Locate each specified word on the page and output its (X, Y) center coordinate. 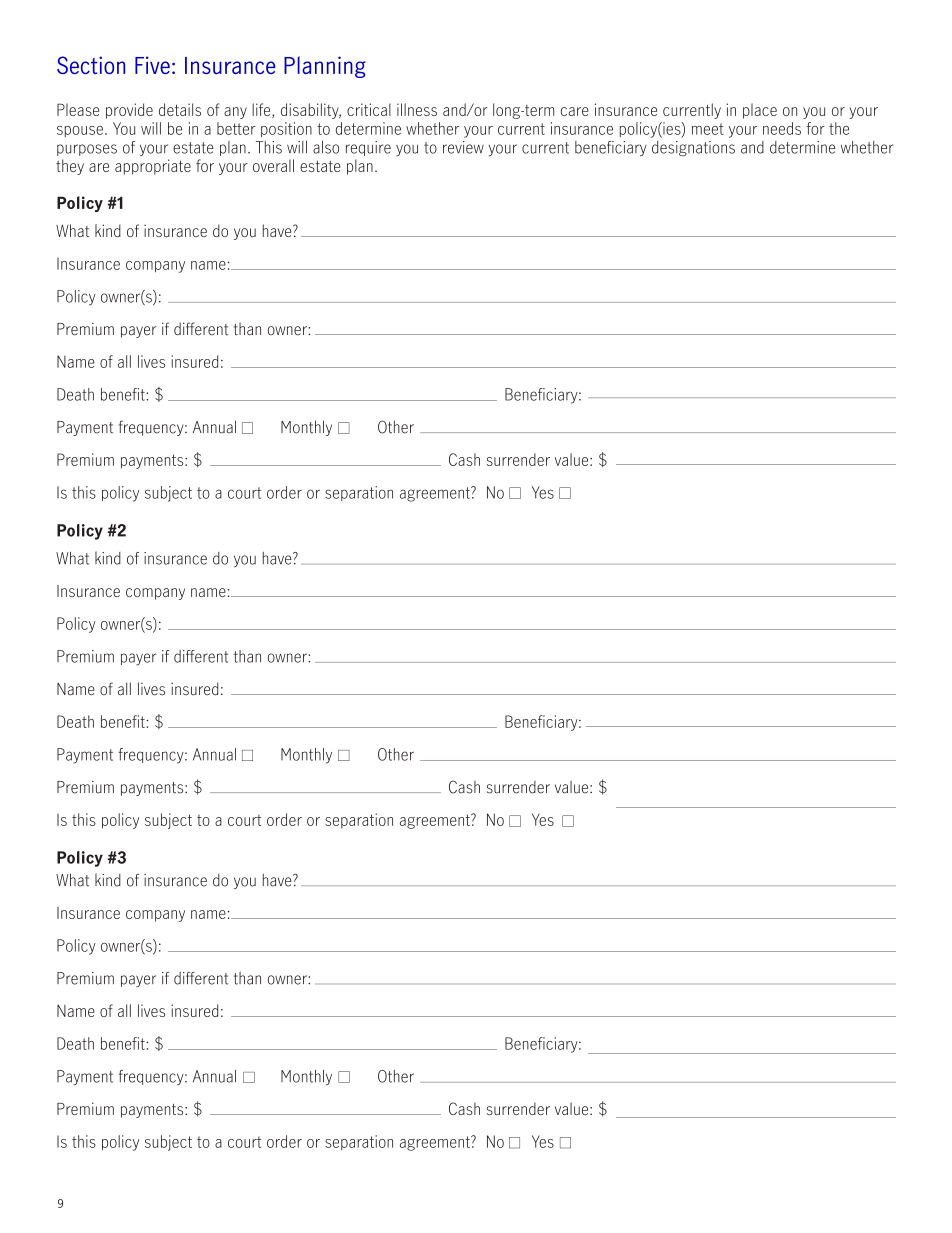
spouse (80, 131)
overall (273, 165)
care (575, 111)
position (286, 129)
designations (693, 148)
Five (152, 65)
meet (708, 129)
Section (91, 65)
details (180, 109)
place (760, 111)
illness (417, 109)
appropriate (153, 167)
